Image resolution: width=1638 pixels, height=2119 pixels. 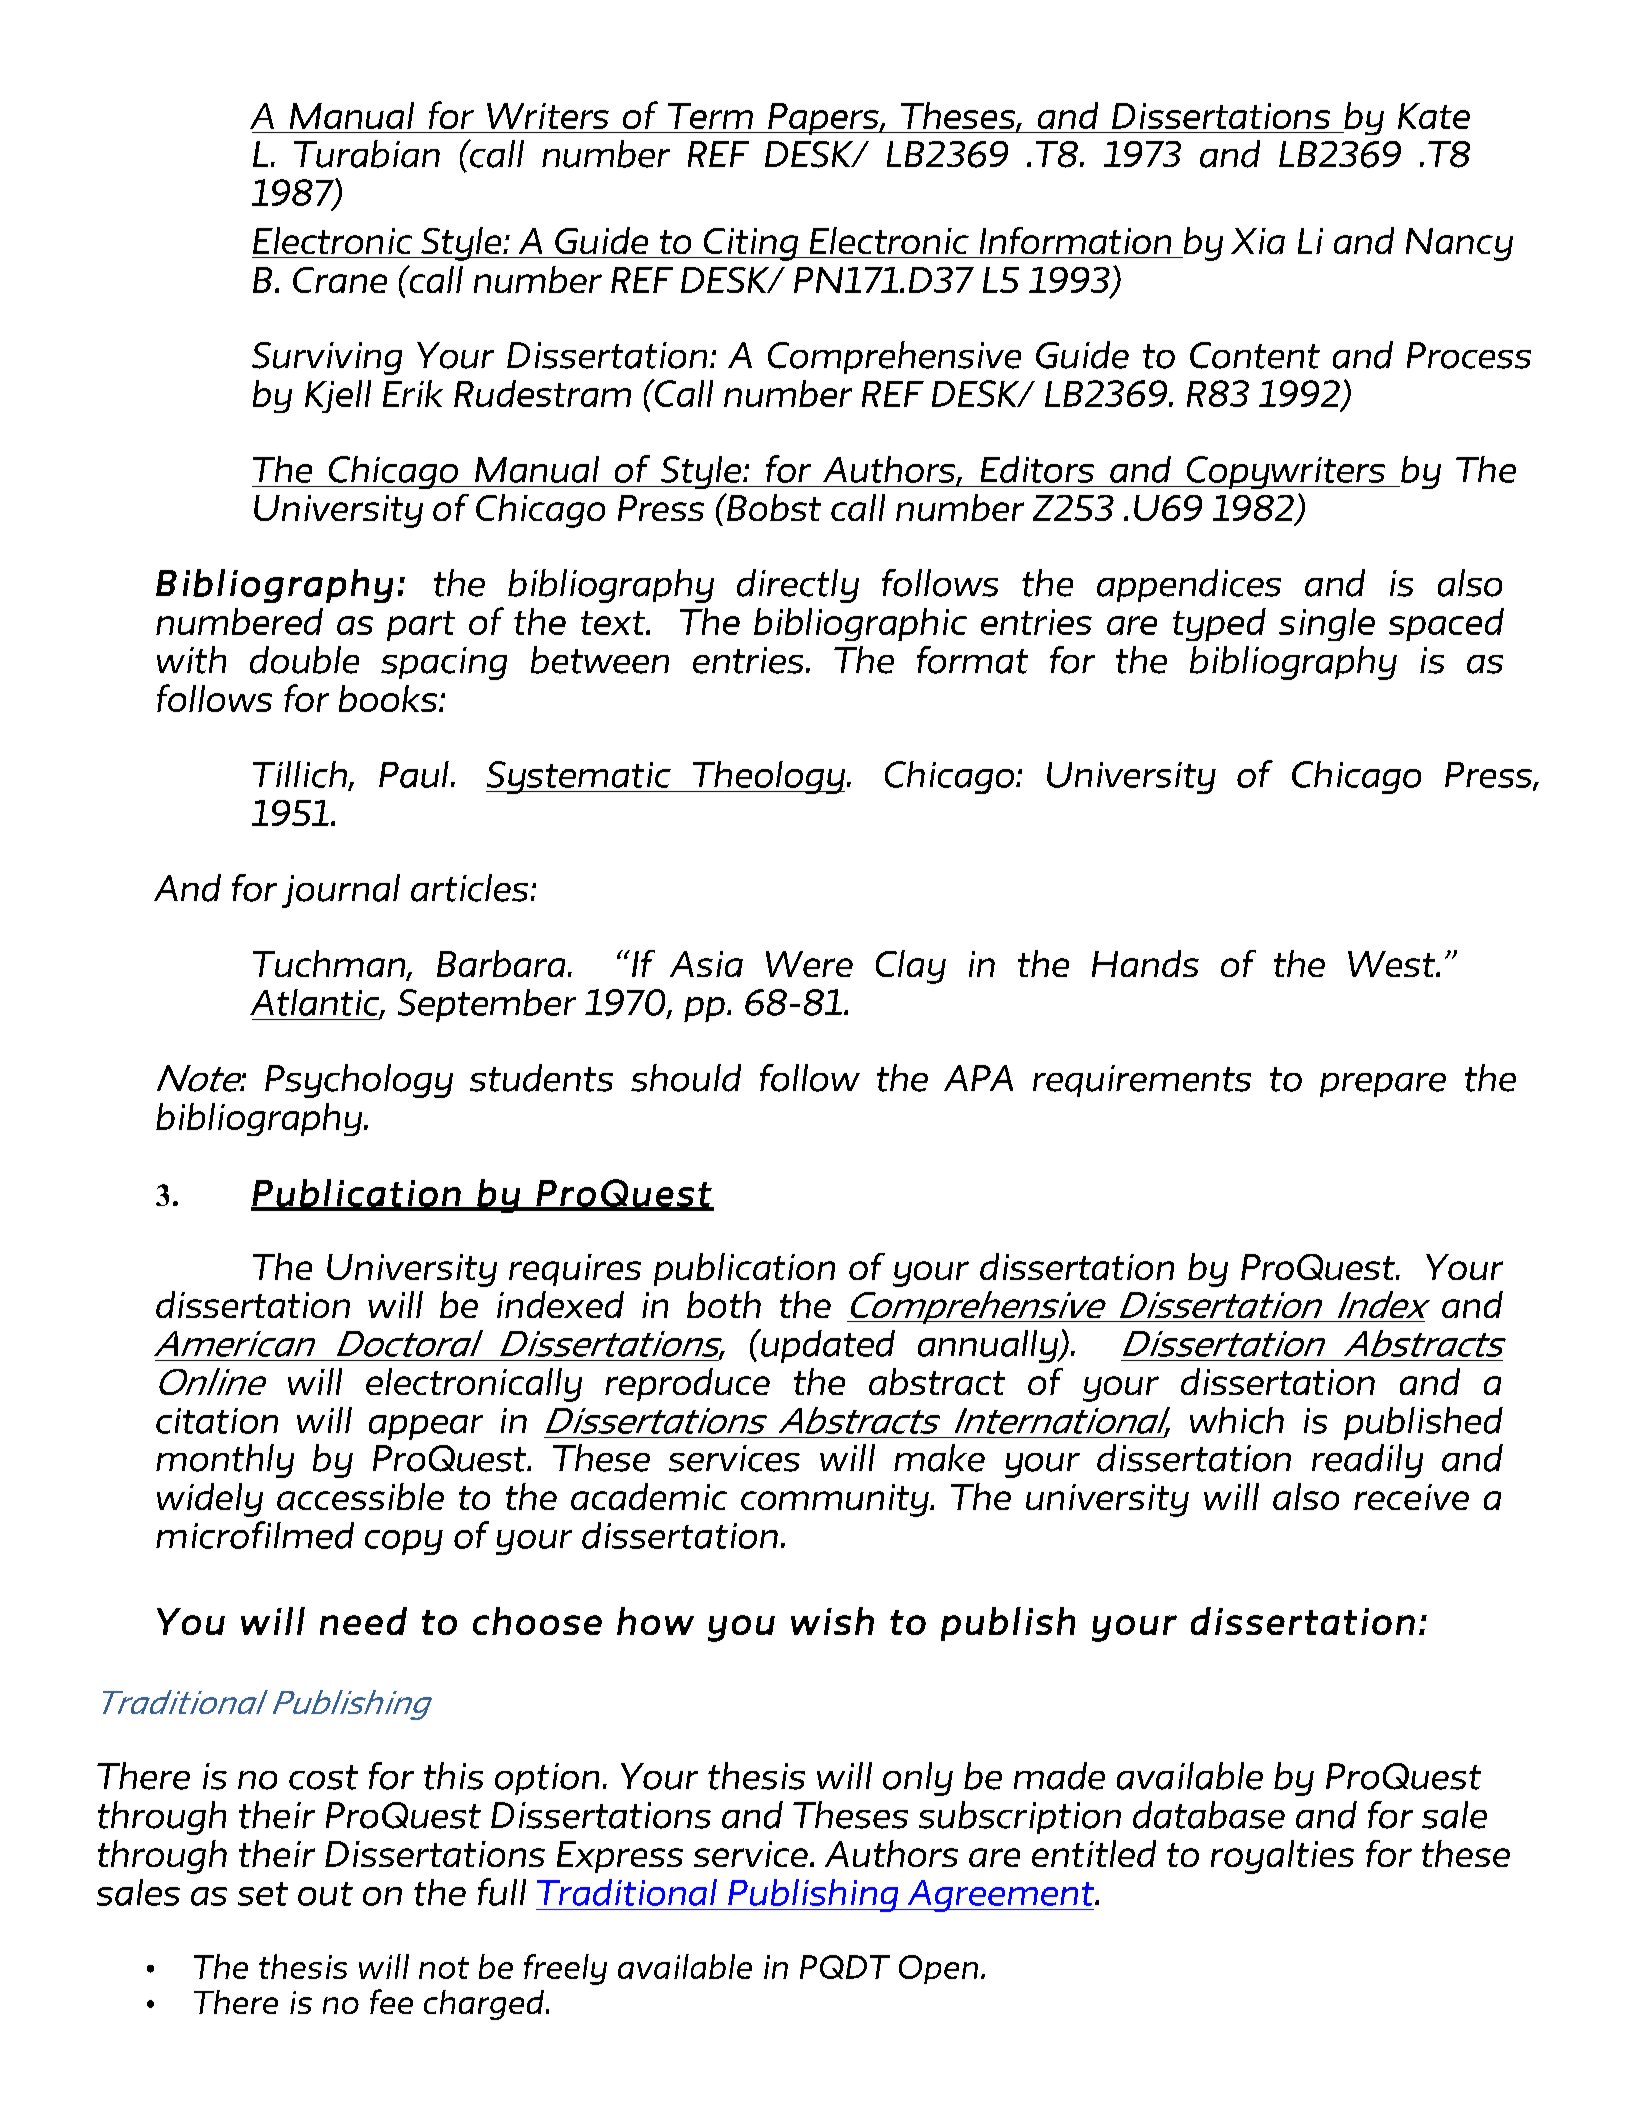 What do you see at coordinates (301, 775) in the document?
I see `Tillich` at bounding box center [301, 775].
